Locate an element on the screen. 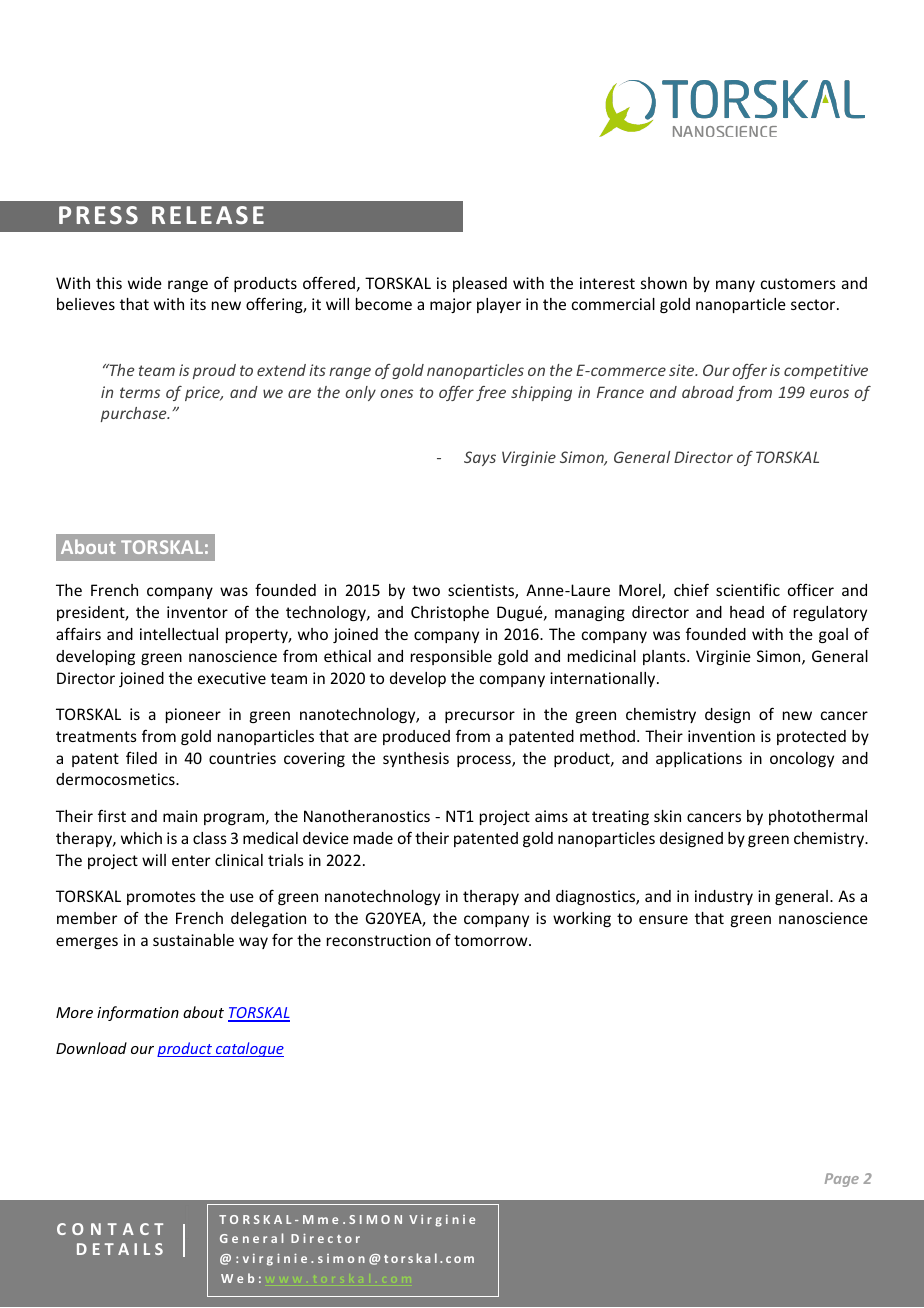 The image size is (924, 1308). Page is located at coordinates (842, 1180).
